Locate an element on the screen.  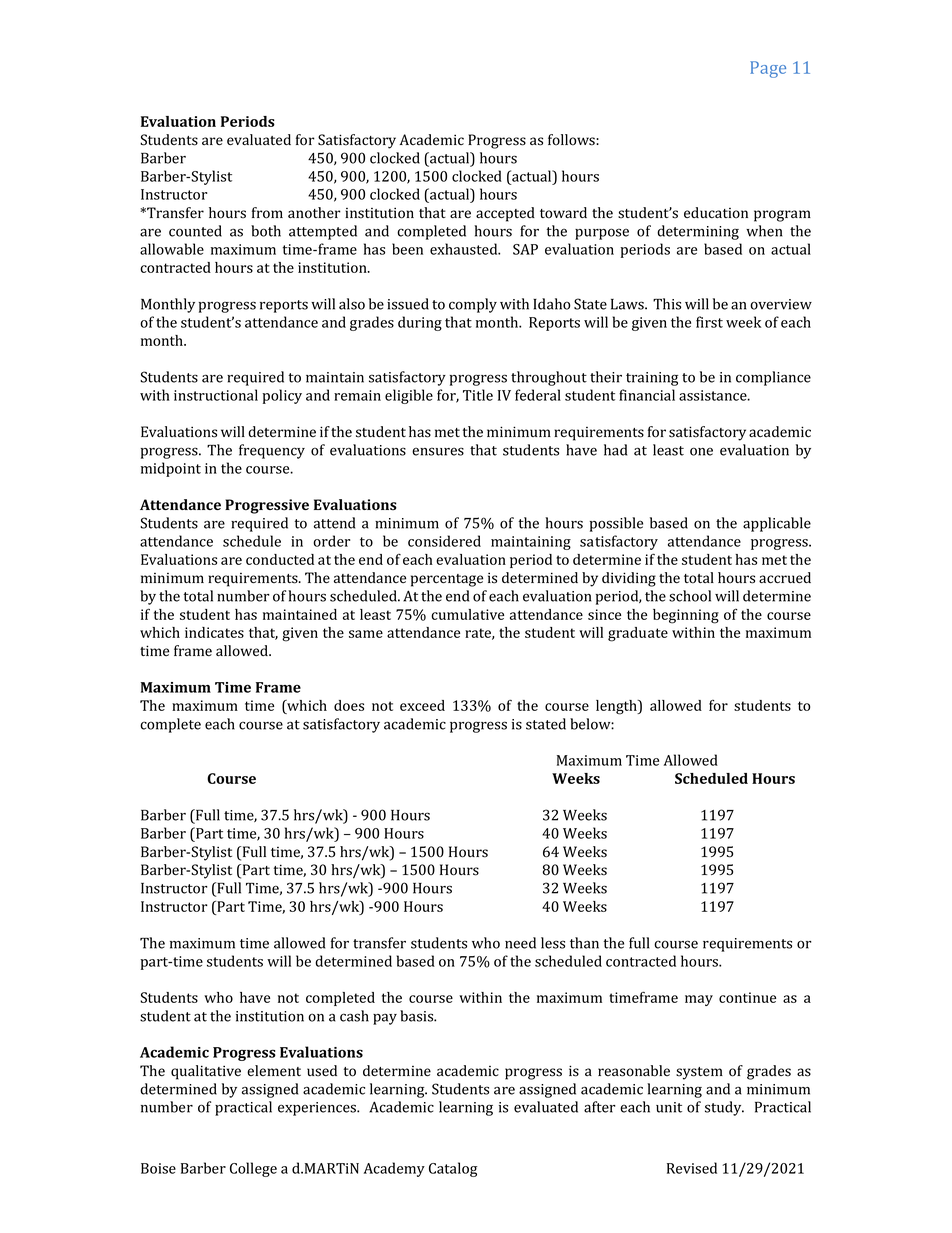
indicates is located at coordinates (214, 632).
